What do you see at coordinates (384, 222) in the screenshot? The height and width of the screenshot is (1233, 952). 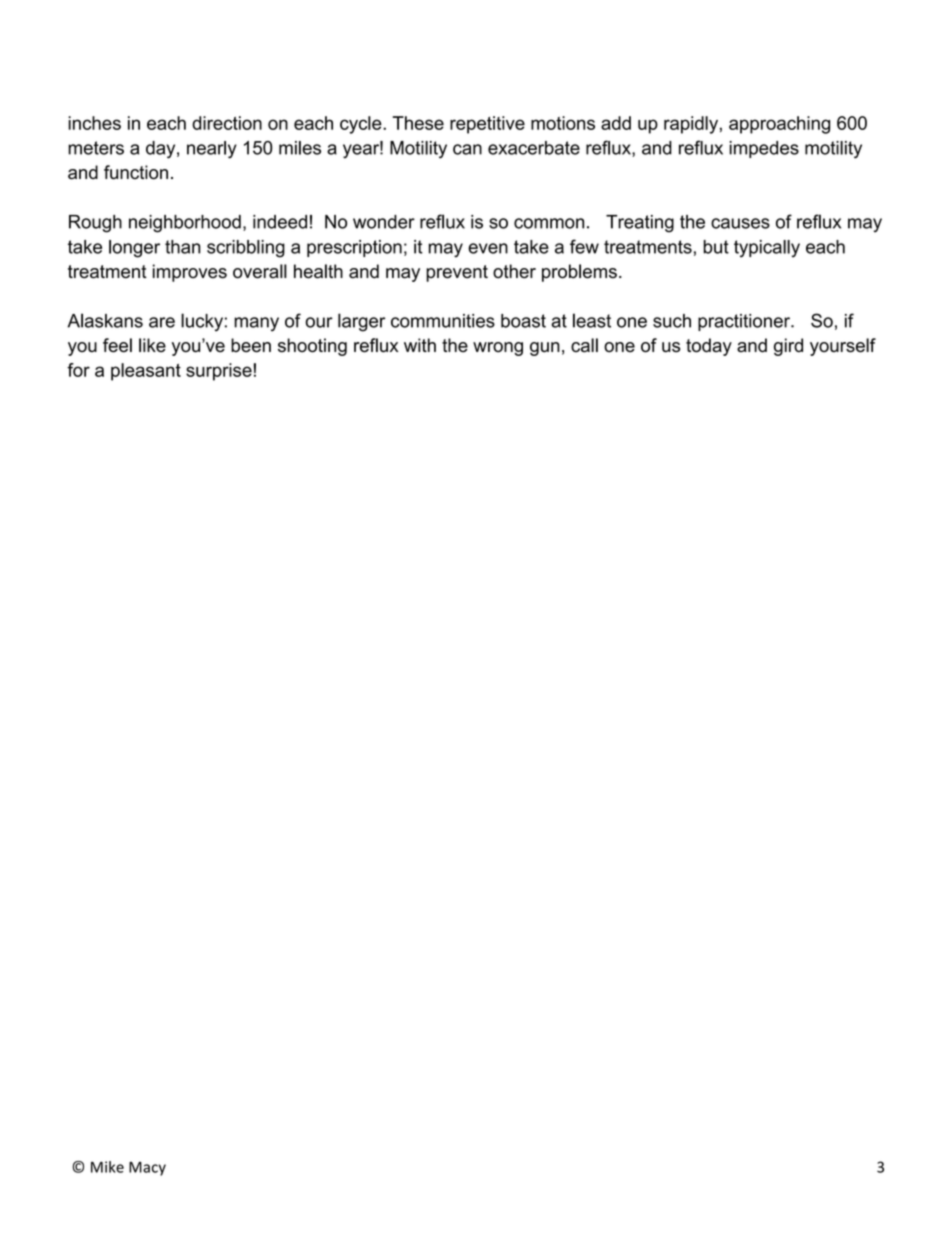 I see `wonder` at bounding box center [384, 222].
